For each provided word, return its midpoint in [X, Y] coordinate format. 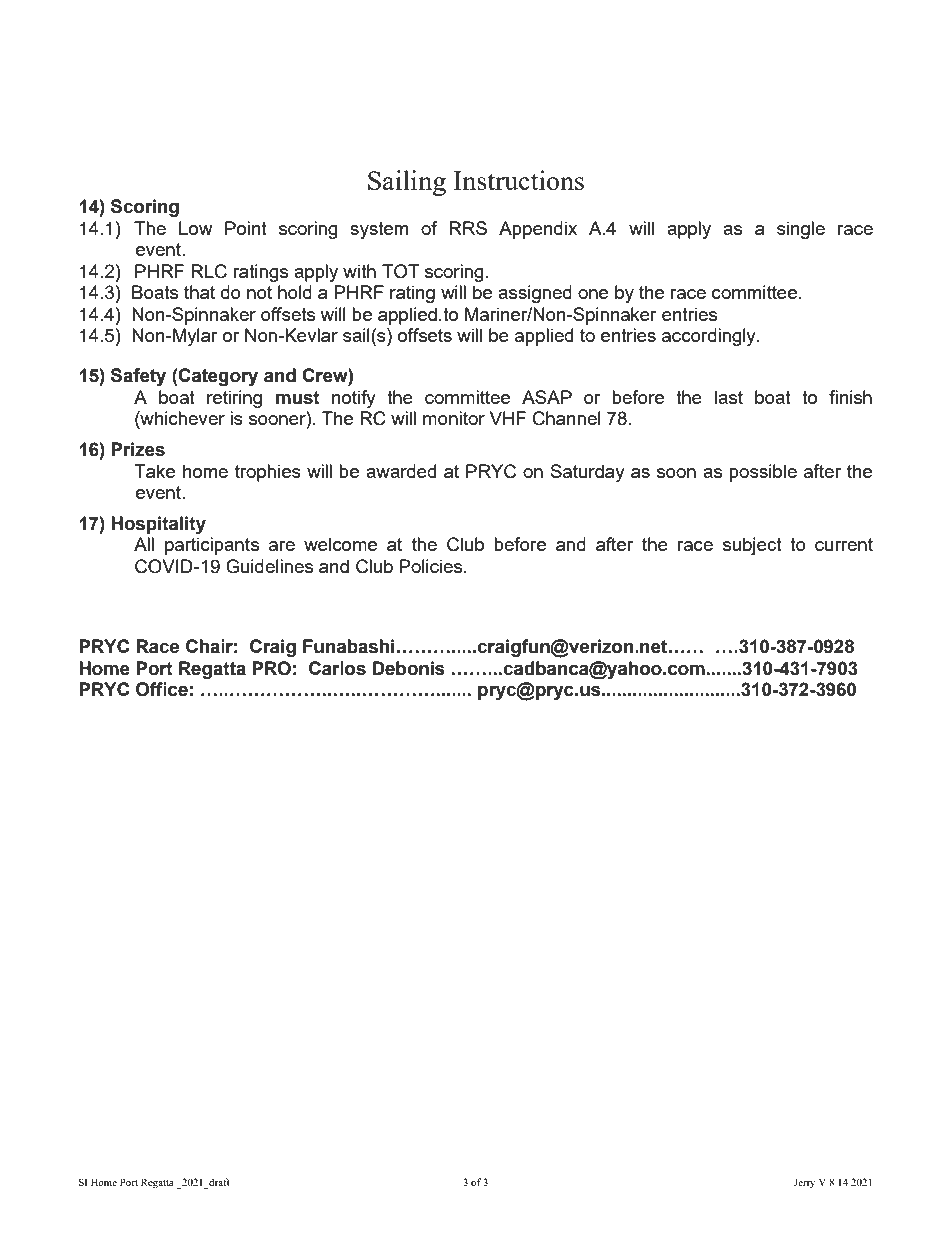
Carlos [337, 668]
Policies [432, 566]
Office [162, 689]
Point [246, 228]
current [844, 544]
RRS [468, 228]
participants [212, 546]
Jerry [804, 1183]
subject [752, 546]
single [801, 230]
